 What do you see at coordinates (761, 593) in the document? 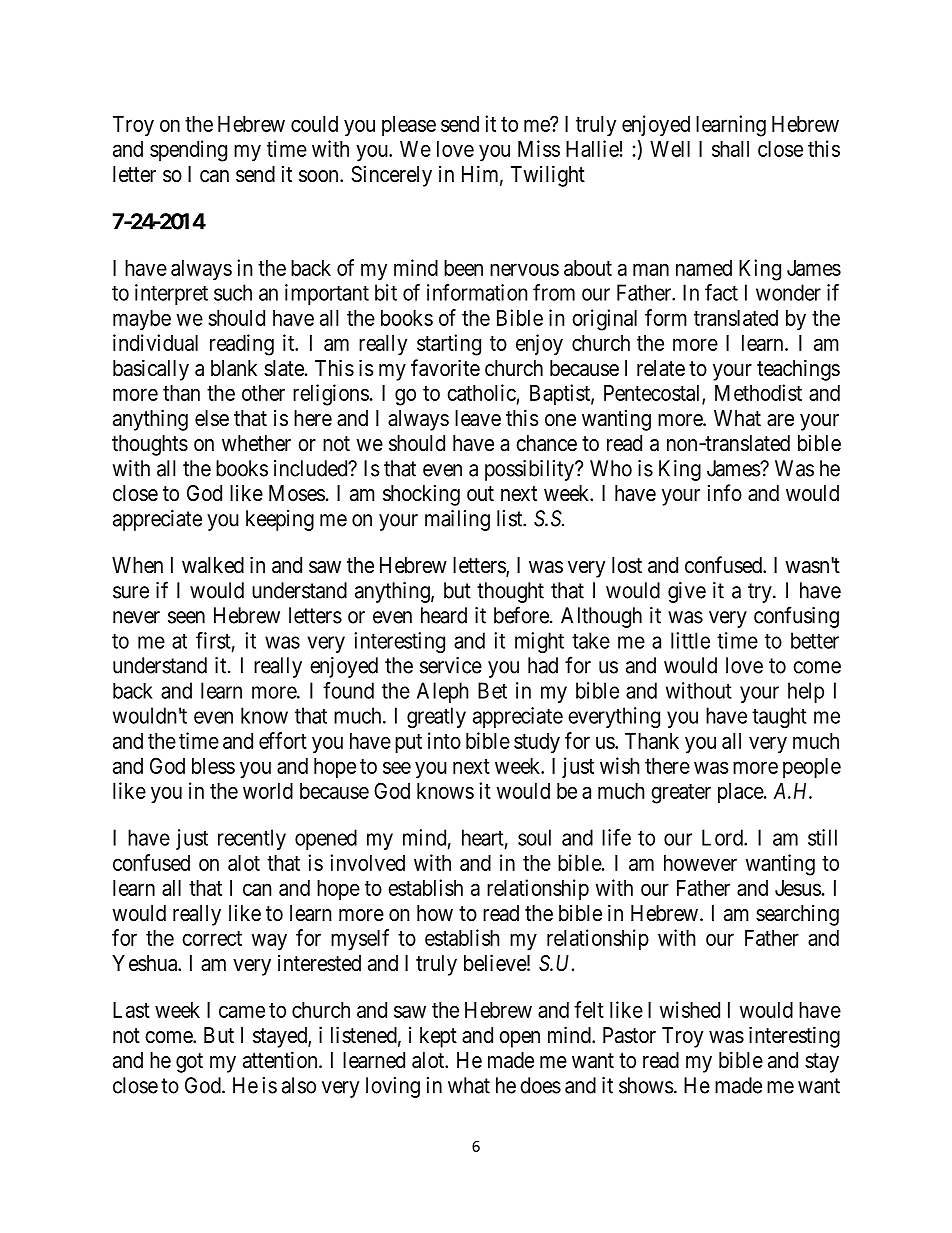
I see `try` at bounding box center [761, 593].
